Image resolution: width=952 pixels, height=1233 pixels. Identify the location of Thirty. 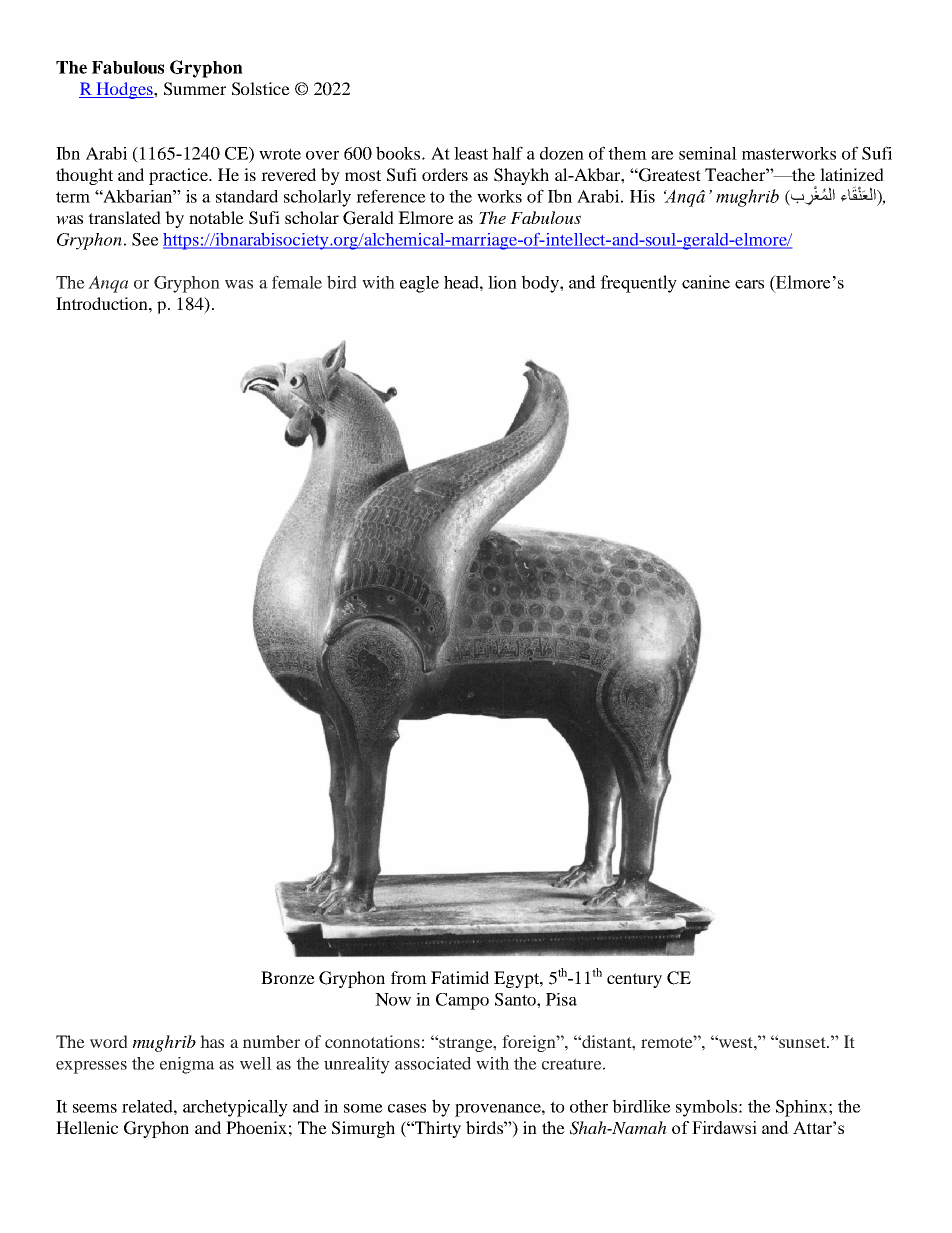
(437, 1129).
